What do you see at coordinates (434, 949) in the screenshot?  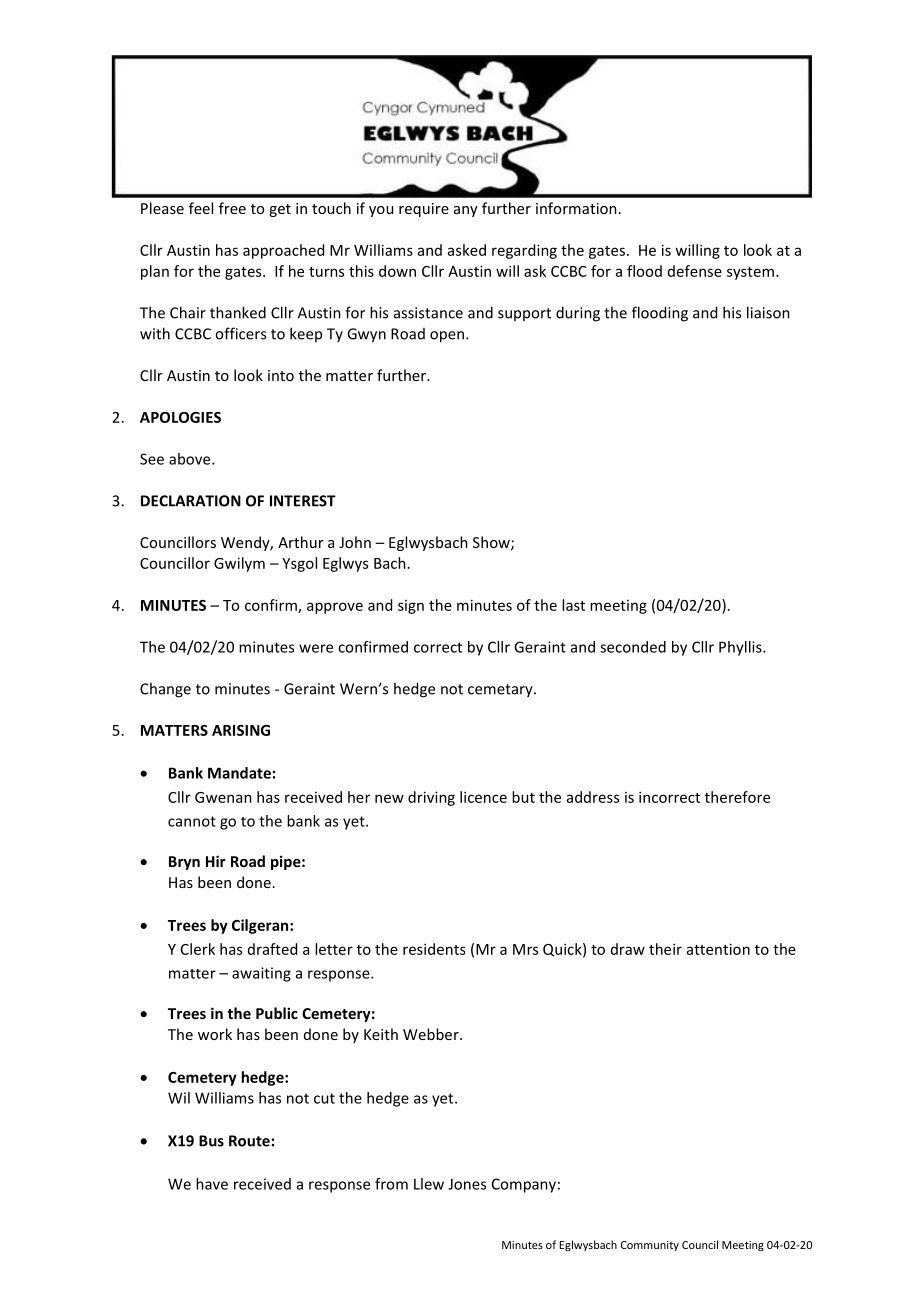 I see `residents` at bounding box center [434, 949].
